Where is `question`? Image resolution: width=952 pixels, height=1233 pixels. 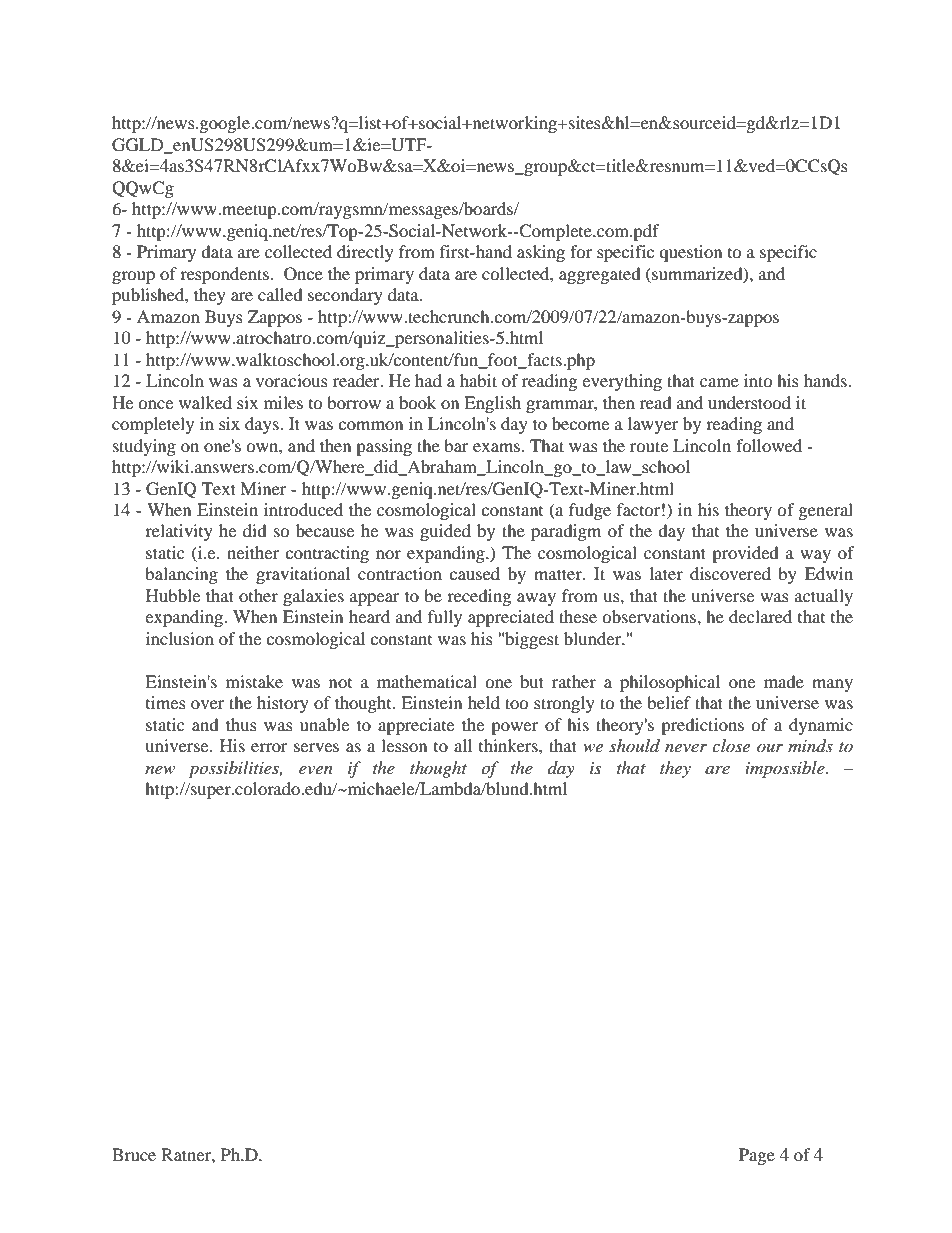 question is located at coordinates (690, 253).
